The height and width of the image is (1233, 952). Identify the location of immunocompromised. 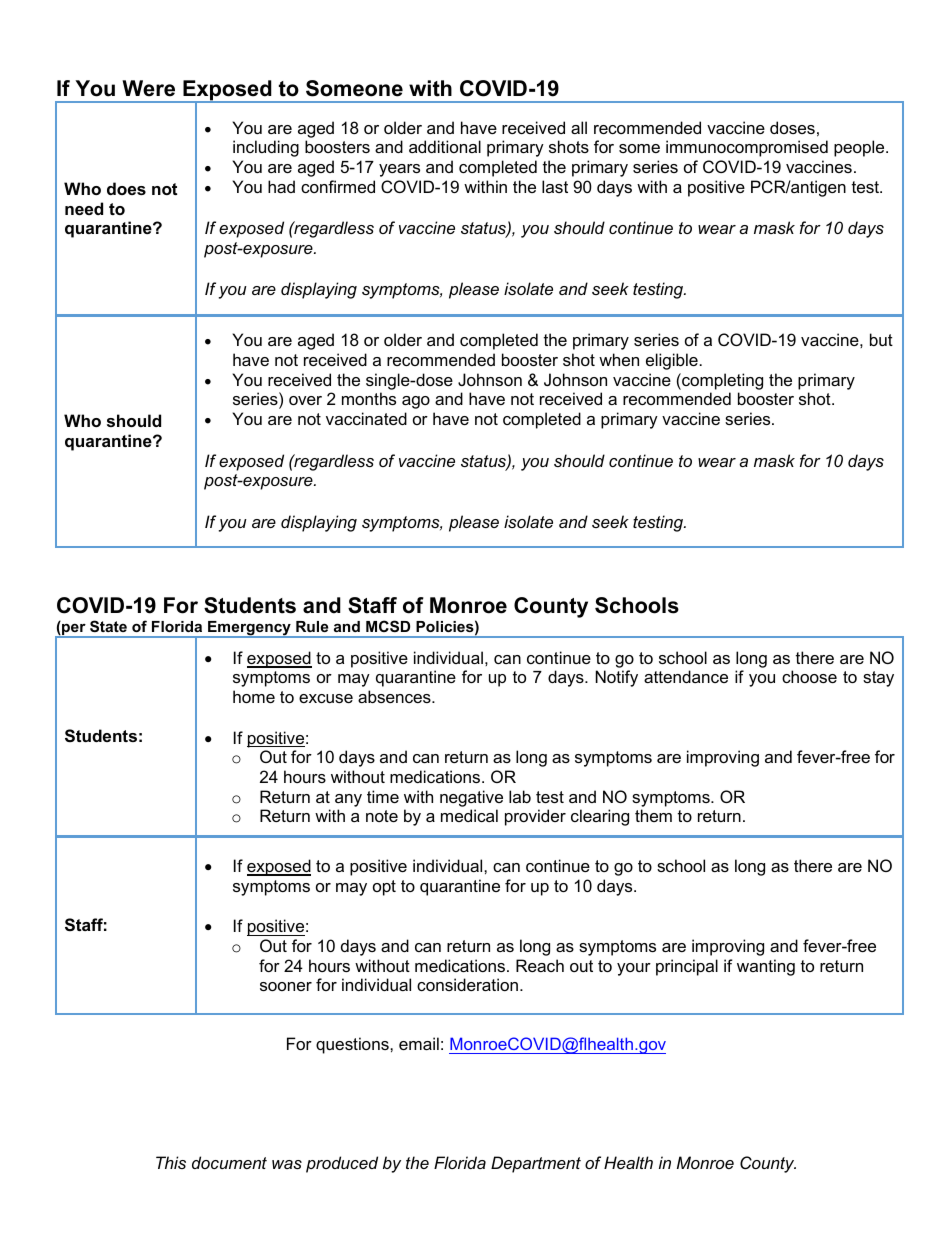
(747, 148).
